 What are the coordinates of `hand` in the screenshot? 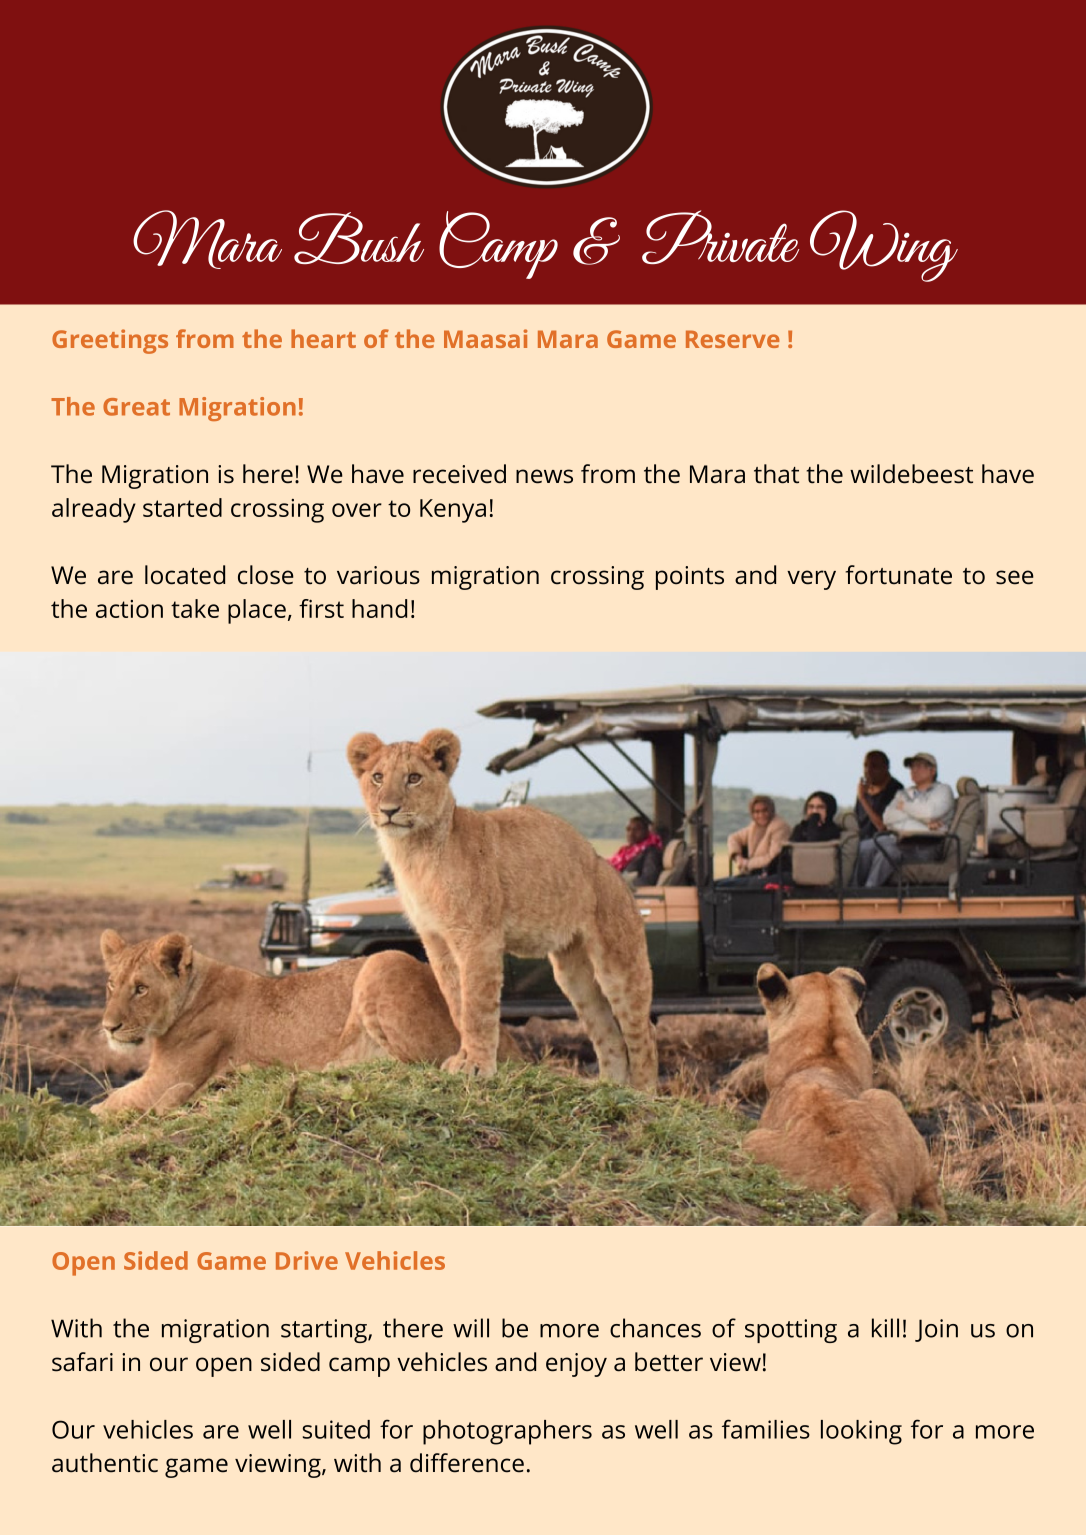 It's located at (379, 608).
